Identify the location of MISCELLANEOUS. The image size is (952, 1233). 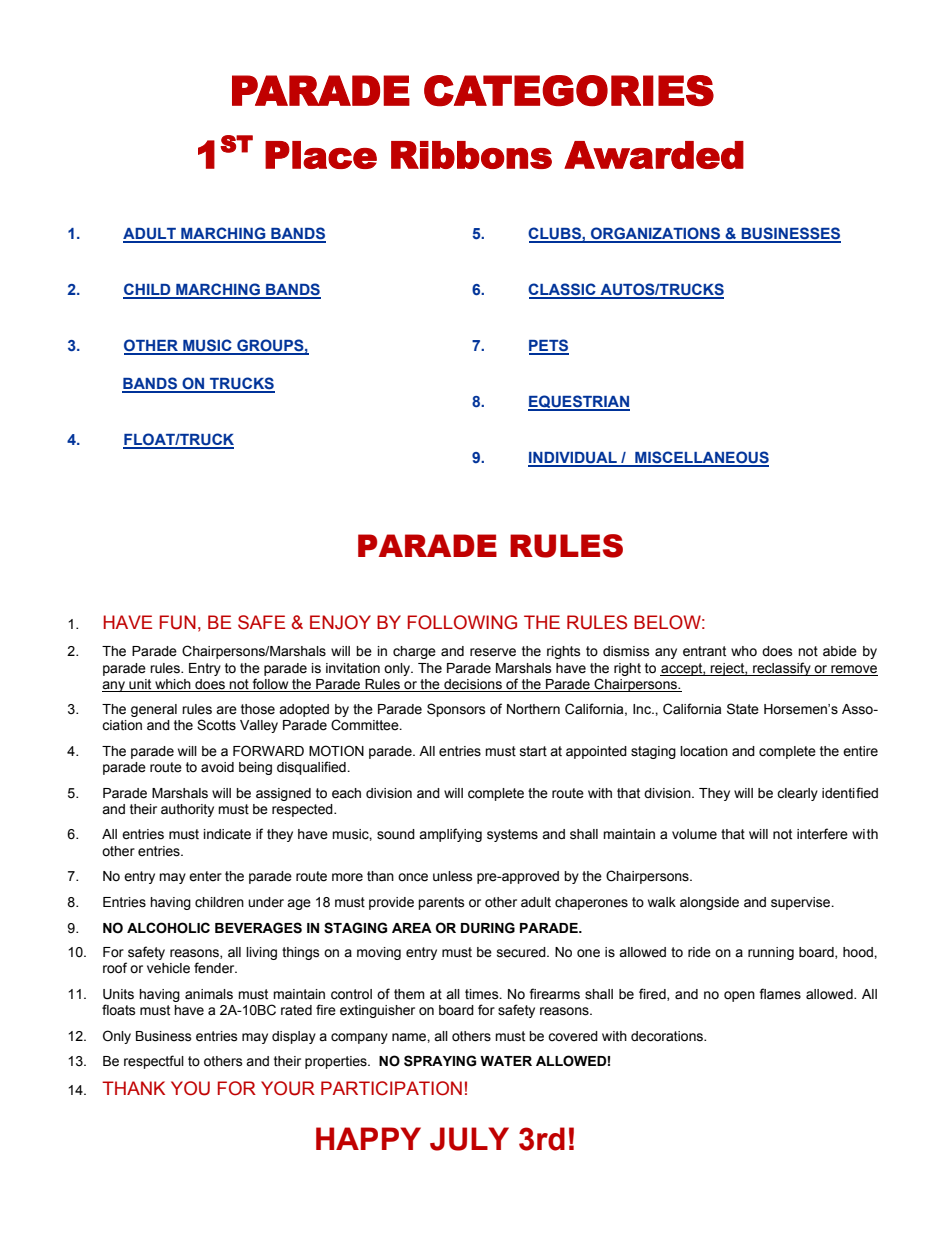
(701, 458).
